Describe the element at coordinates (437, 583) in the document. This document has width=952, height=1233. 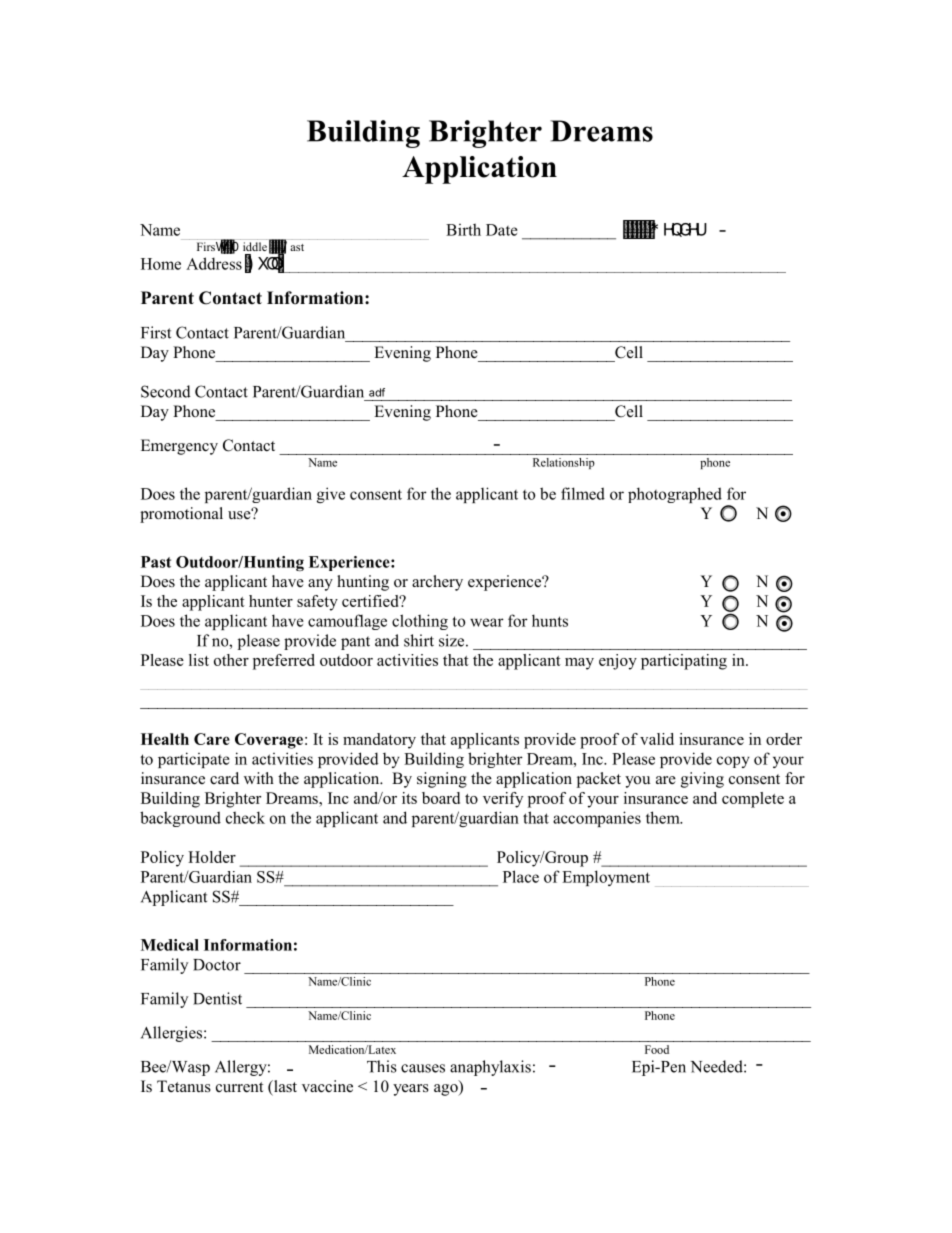
I see `archery` at that location.
